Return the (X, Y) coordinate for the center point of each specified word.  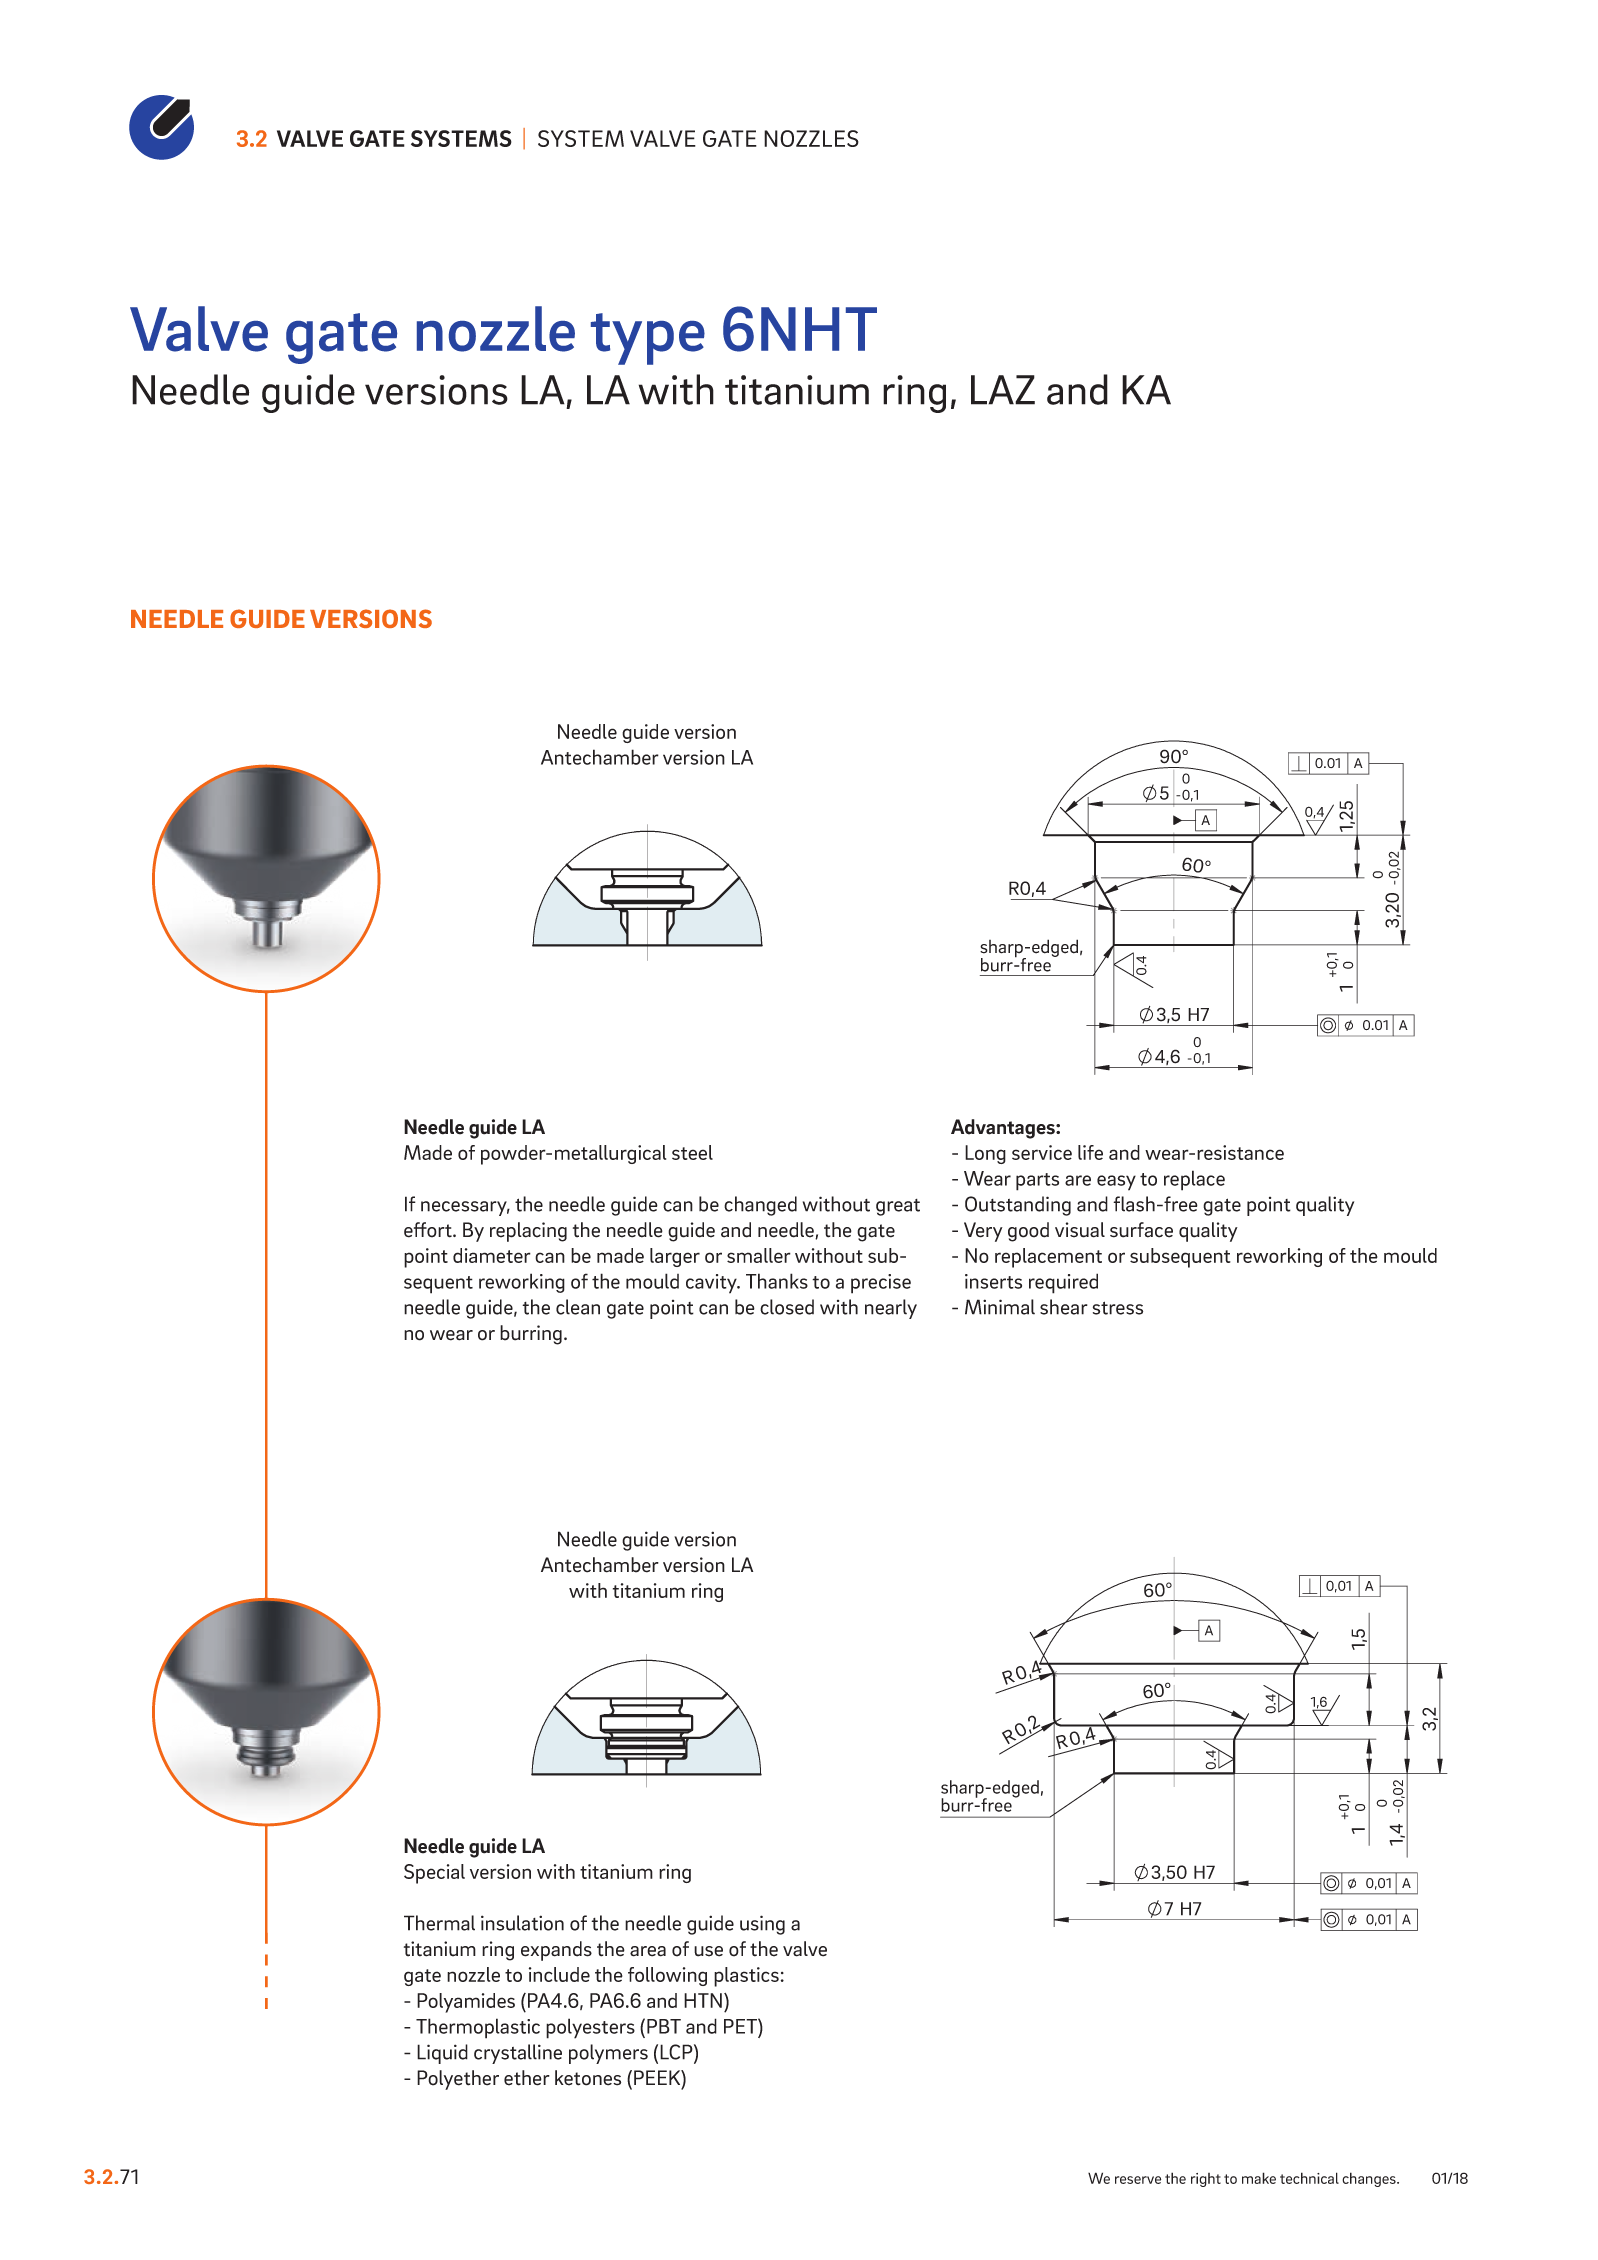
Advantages (1004, 1129)
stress (1118, 1308)
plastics (746, 1977)
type (648, 339)
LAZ (1003, 390)
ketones (588, 2078)
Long (985, 1154)
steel (692, 1152)
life (1090, 1152)
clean (578, 1307)
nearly (891, 1309)
